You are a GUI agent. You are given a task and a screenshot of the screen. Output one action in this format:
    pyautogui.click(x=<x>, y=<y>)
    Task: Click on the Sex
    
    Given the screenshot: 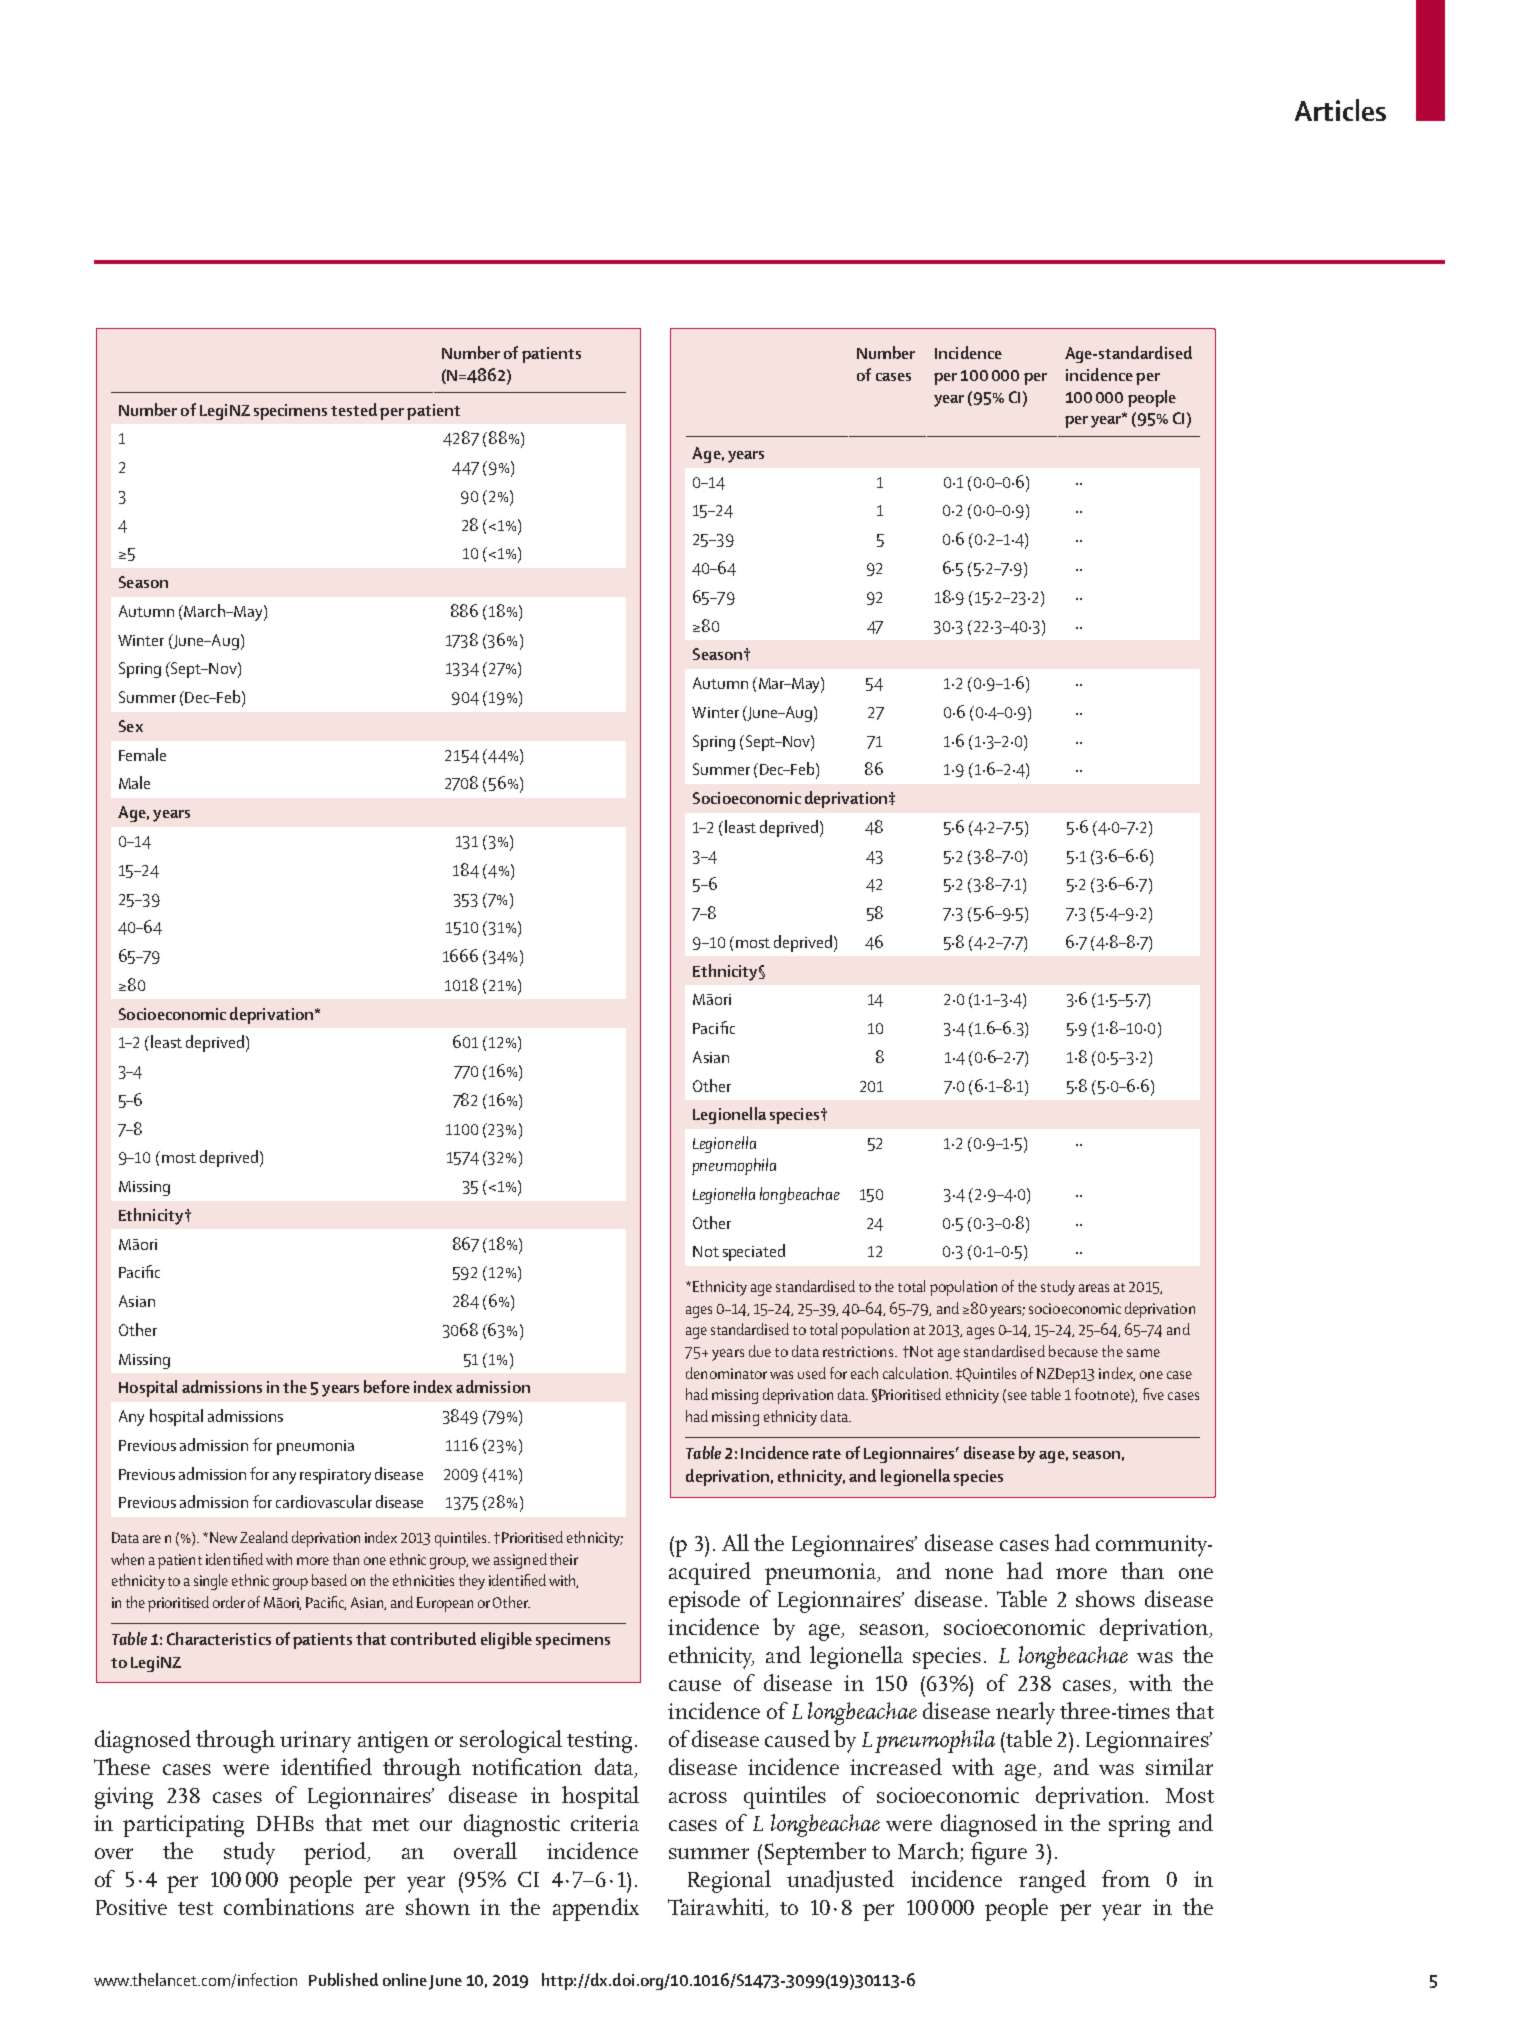 What is the action you would take?
    pyautogui.click(x=131, y=726)
